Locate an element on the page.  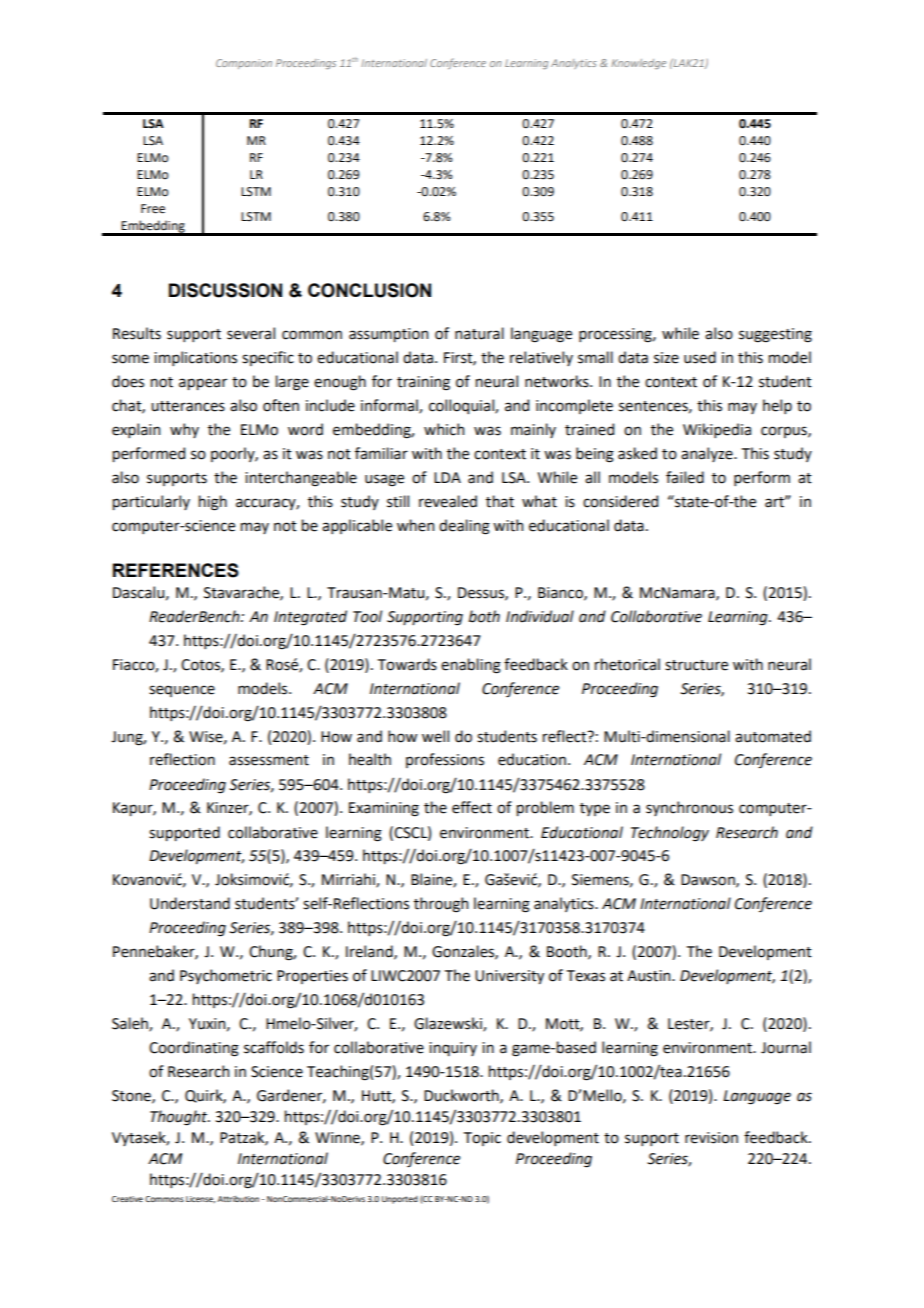
used is located at coordinates (700, 357).
